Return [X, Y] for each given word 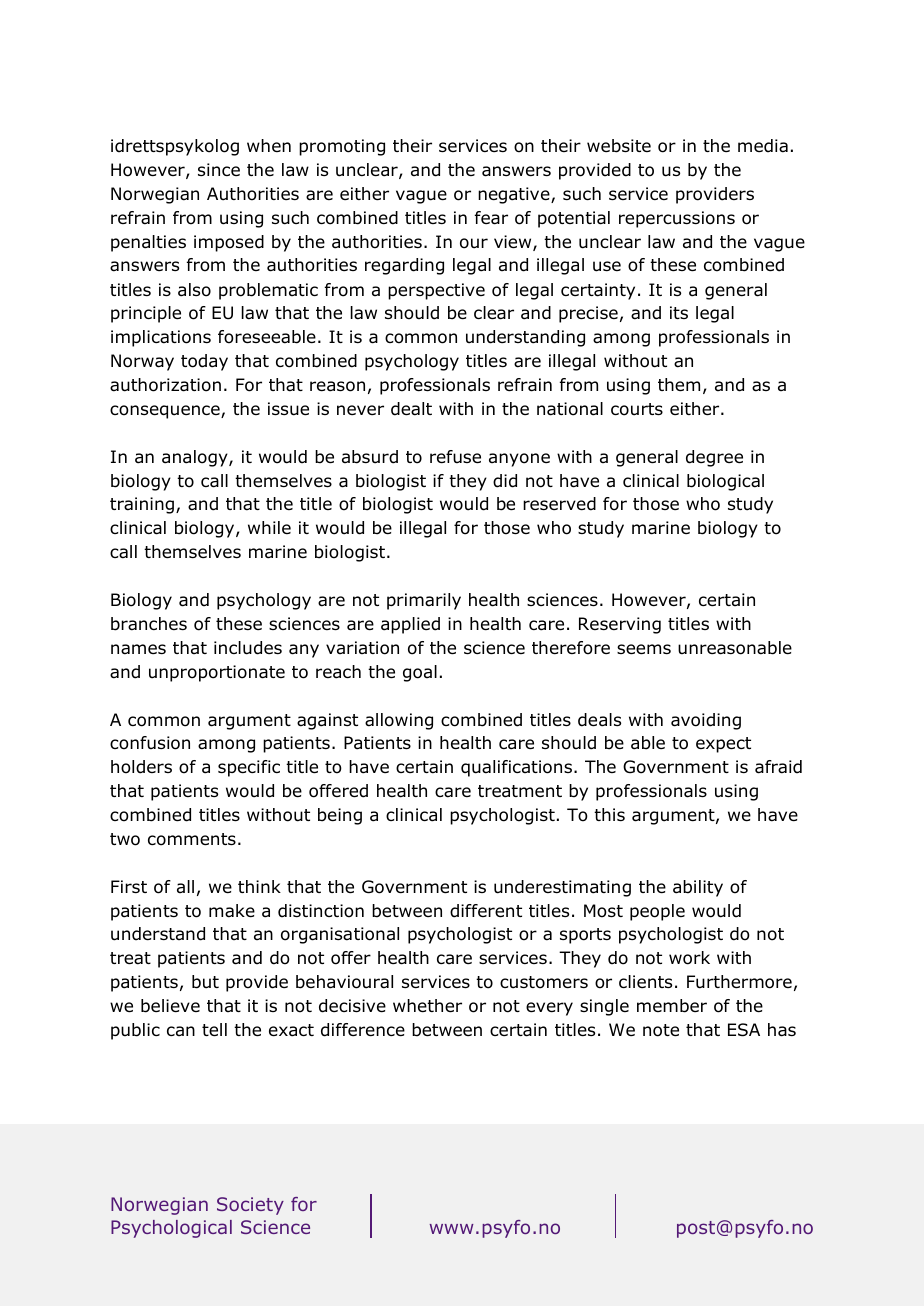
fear [491, 218]
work [689, 958]
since [219, 169]
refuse [455, 457]
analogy [196, 458]
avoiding [706, 721]
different [486, 911]
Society [250, 1206]
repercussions [677, 219]
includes [248, 648]
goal [420, 673]
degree [714, 458]
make [232, 911]
